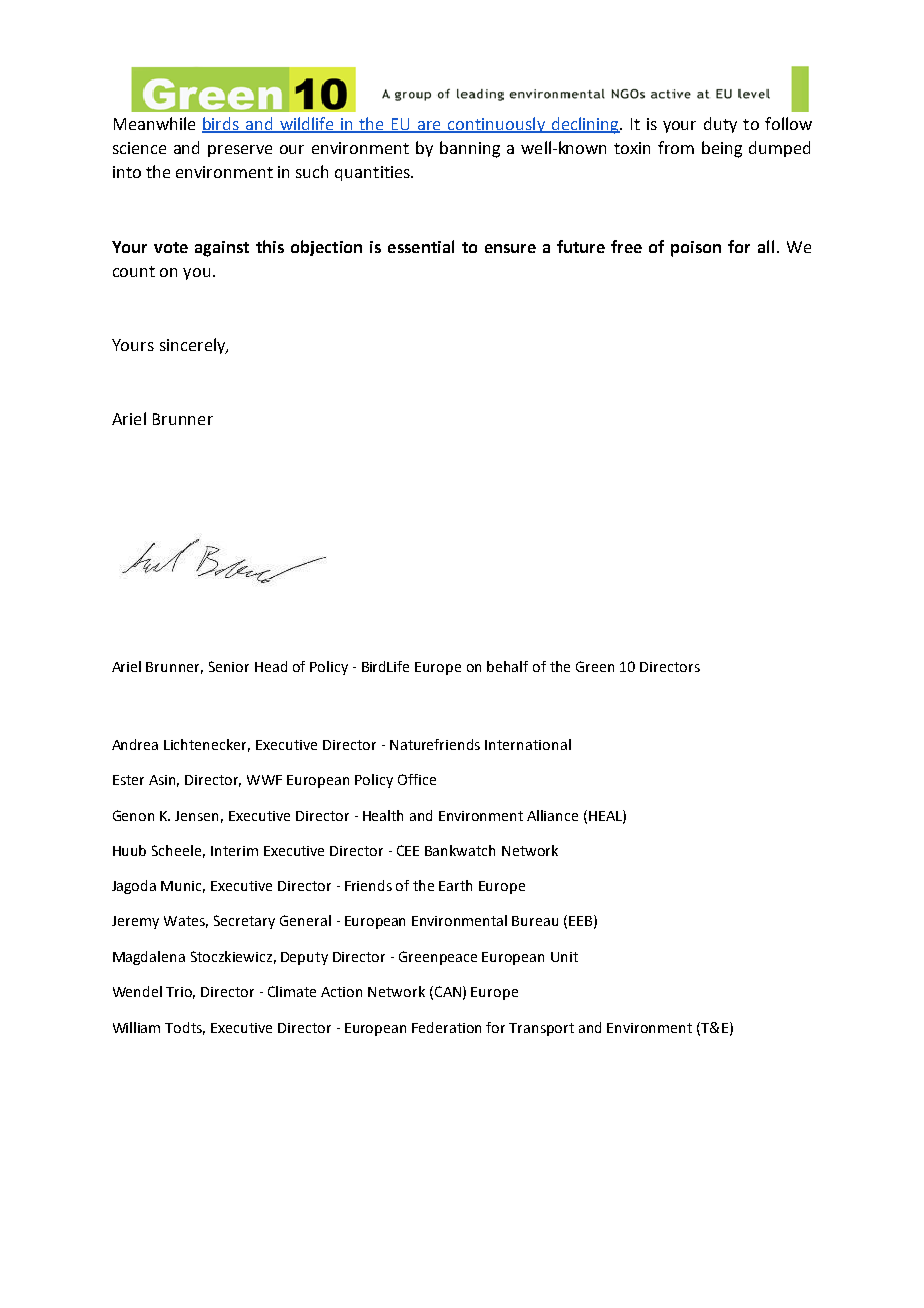 Image resolution: width=924 pixels, height=1308 pixels. Describe the element at coordinates (564, 957) in the screenshot. I see `Unit` at that location.
